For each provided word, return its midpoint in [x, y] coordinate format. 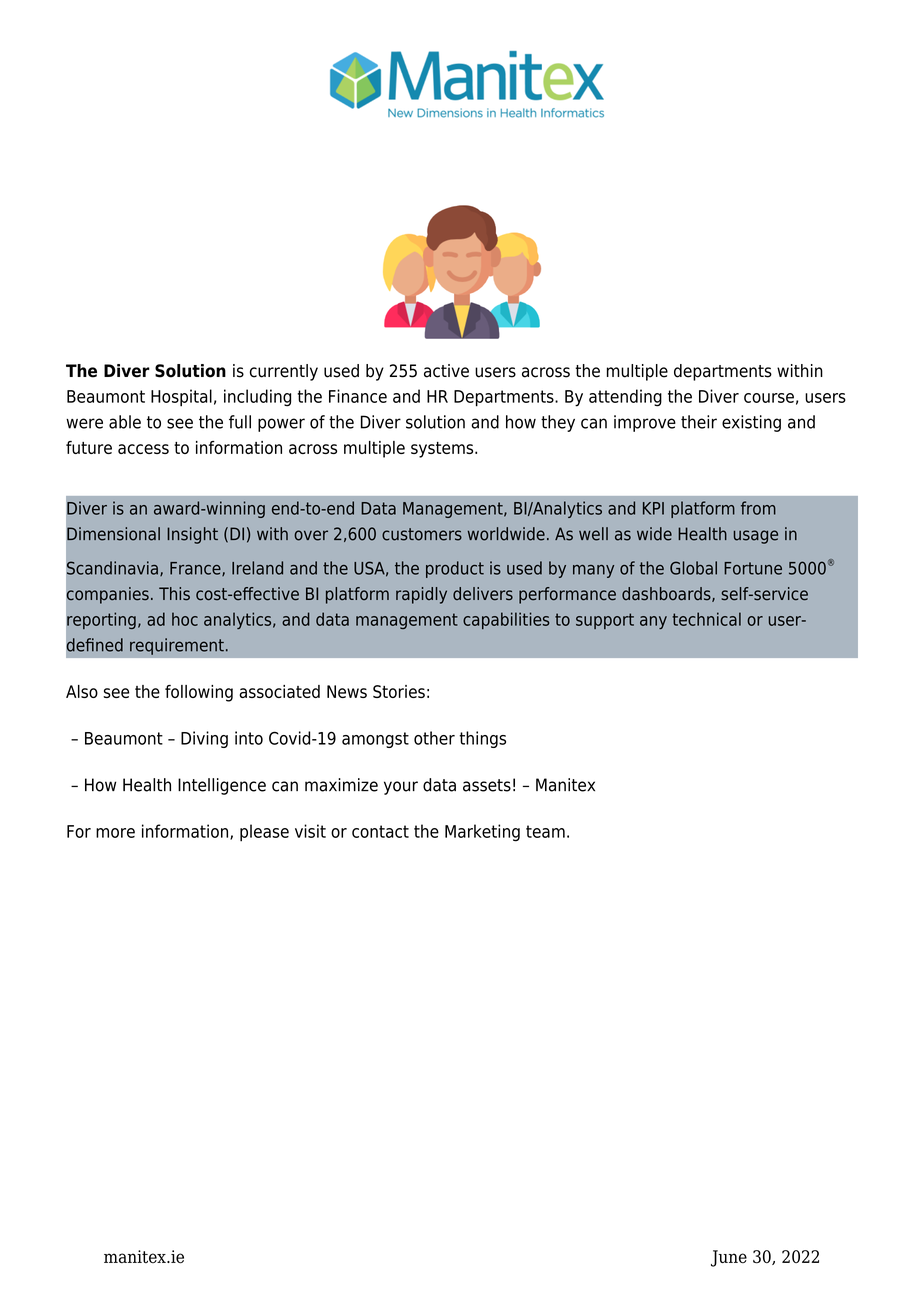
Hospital [181, 398]
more [115, 833]
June [729, 1258]
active [446, 371]
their [699, 422]
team [545, 831]
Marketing [482, 833]
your [401, 788]
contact [380, 831]
